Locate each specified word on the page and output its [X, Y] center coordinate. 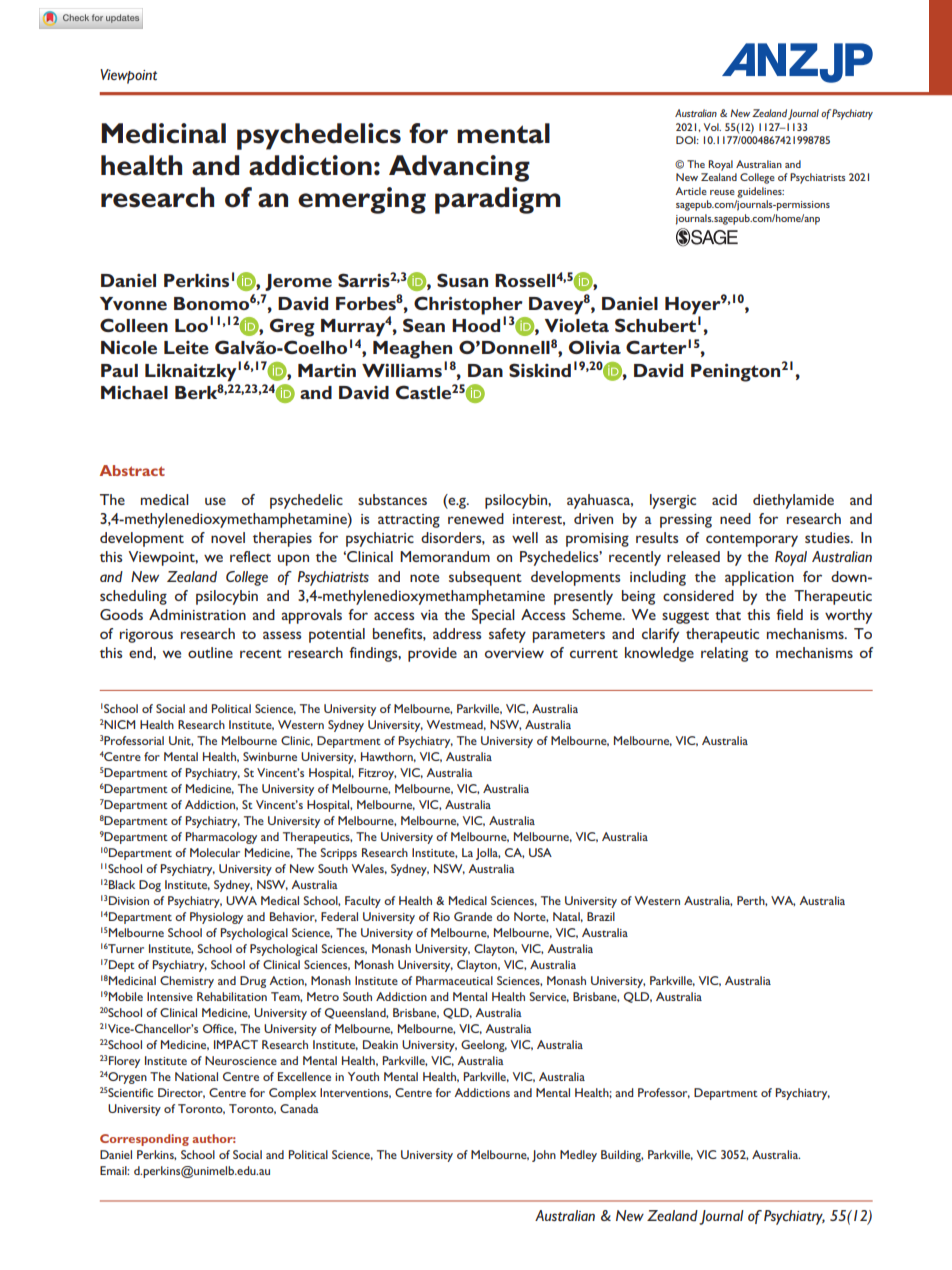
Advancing [459, 168]
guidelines [760, 192]
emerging [362, 200]
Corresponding [144, 1140]
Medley [578, 1156]
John [544, 1156]
